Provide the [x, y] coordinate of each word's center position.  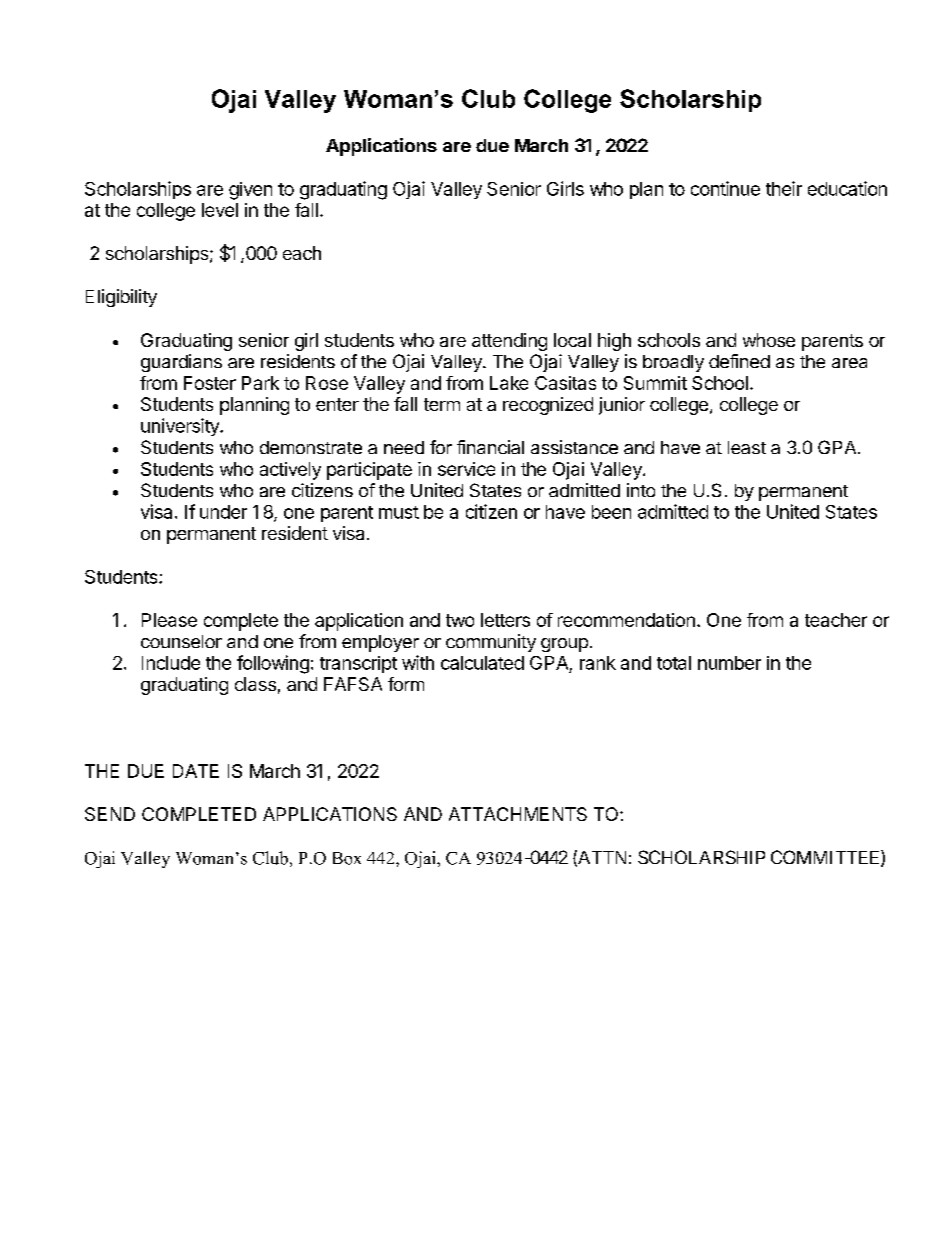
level [220, 210]
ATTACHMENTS [518, 814]
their [784, 188]
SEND [110, 814]
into [641, 490]
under [223, 512]
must [399, 512]
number [729, 663]
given [250, 191]
